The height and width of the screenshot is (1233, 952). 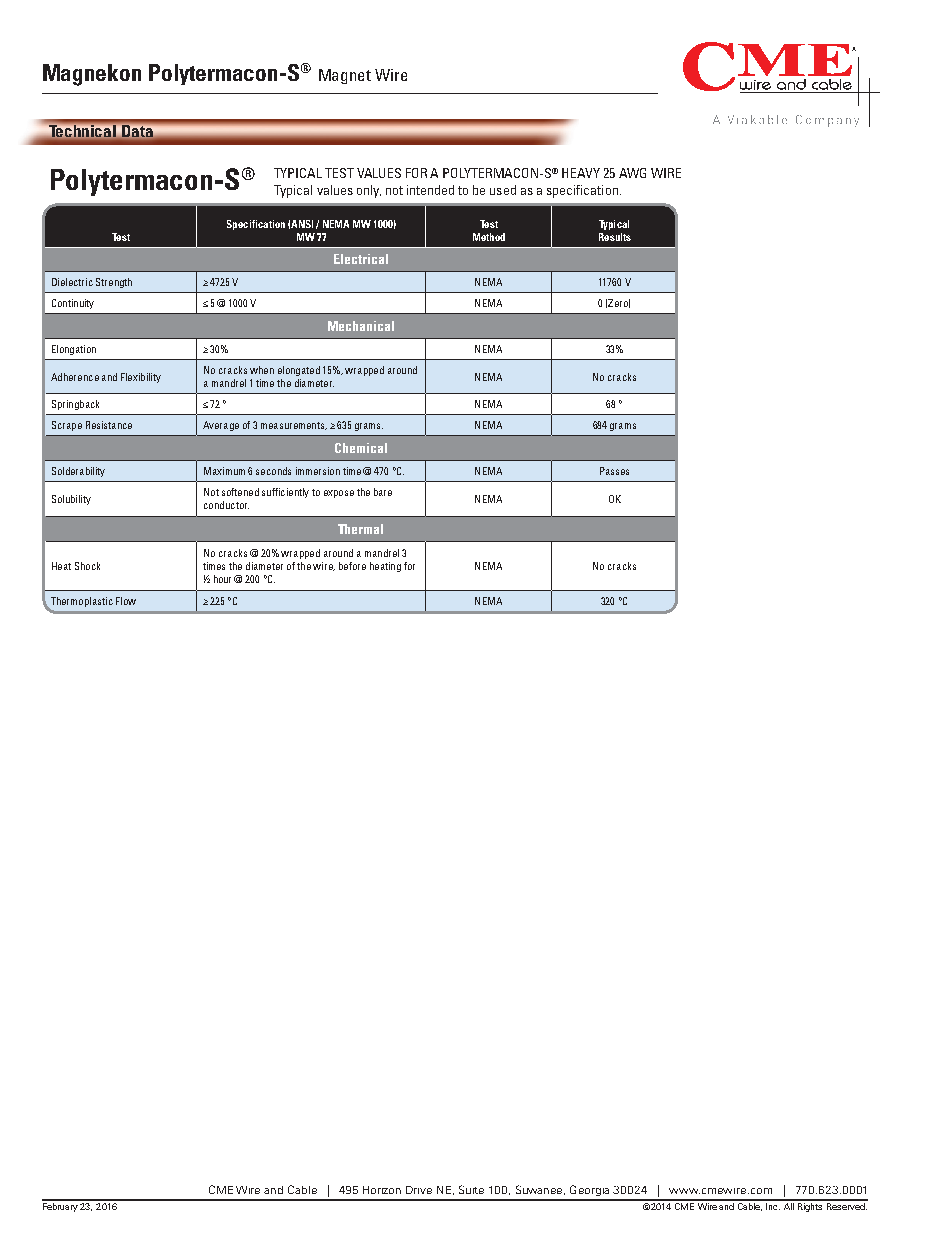 I want to click on Flexibility, so click(x=141, y=378).
